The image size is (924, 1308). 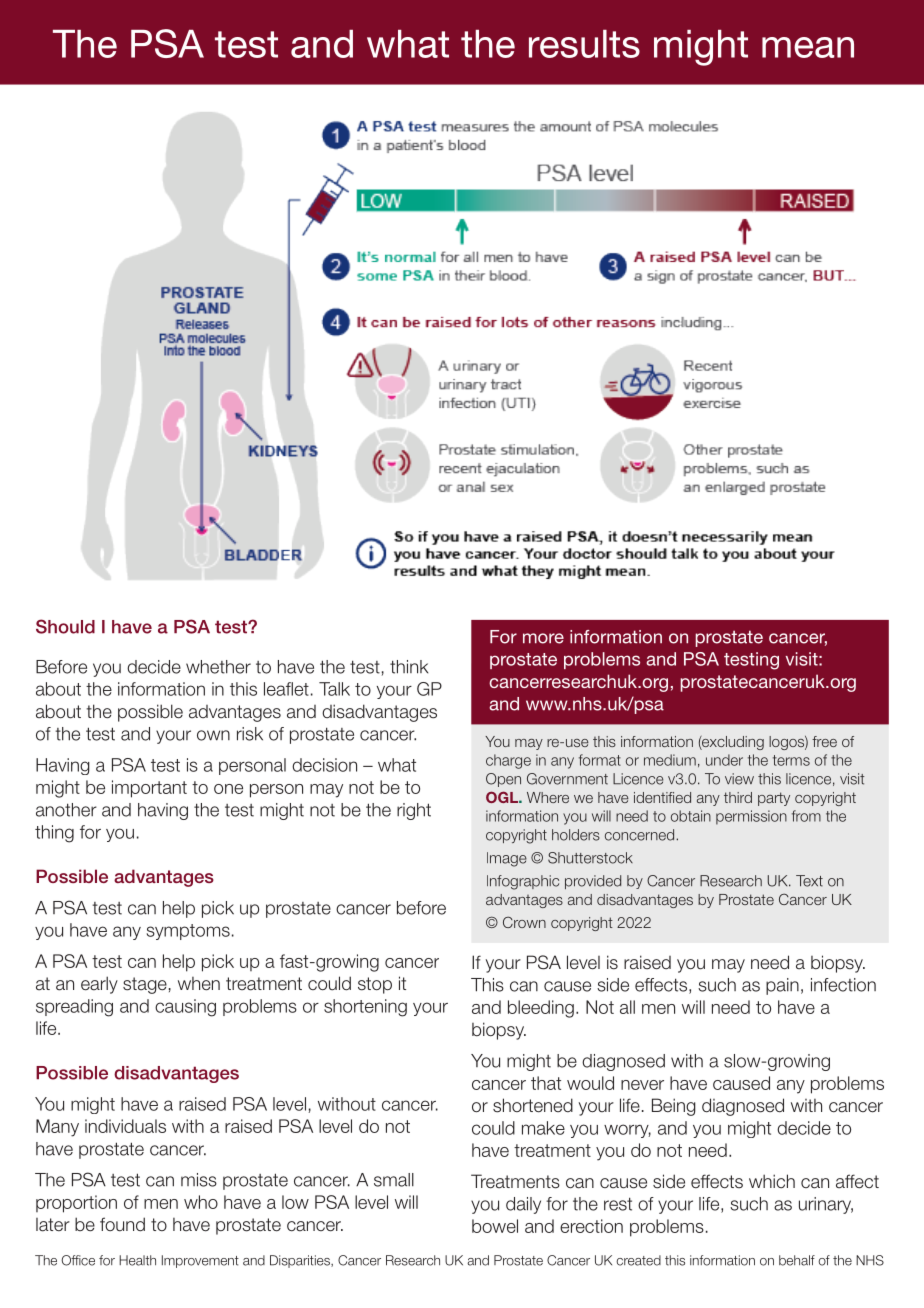 I want to click on whether, so click(x=218, y=667).
